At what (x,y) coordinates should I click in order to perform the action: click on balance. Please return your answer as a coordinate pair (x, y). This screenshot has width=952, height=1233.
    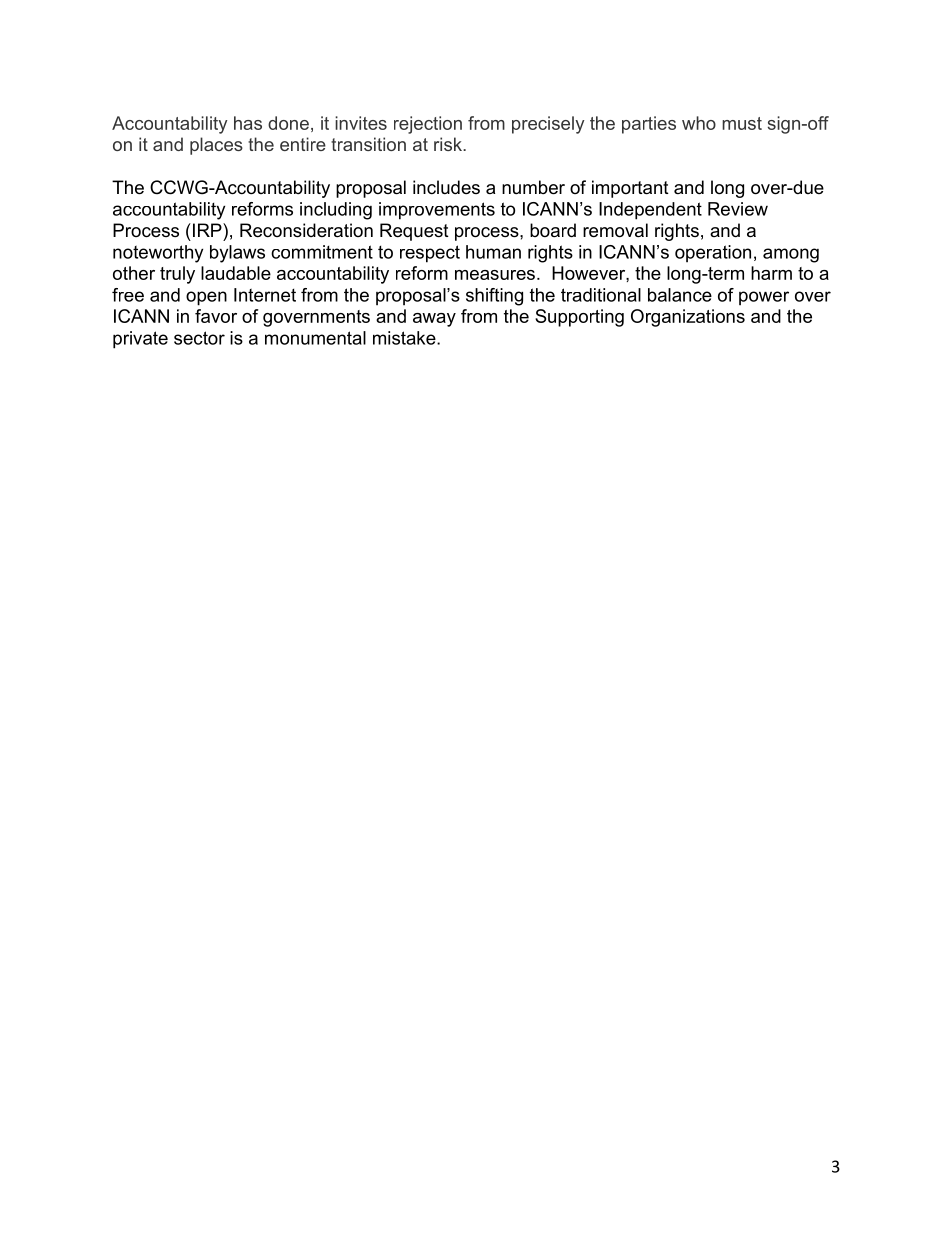
    Looking at the image, I should click on (680, 295).
